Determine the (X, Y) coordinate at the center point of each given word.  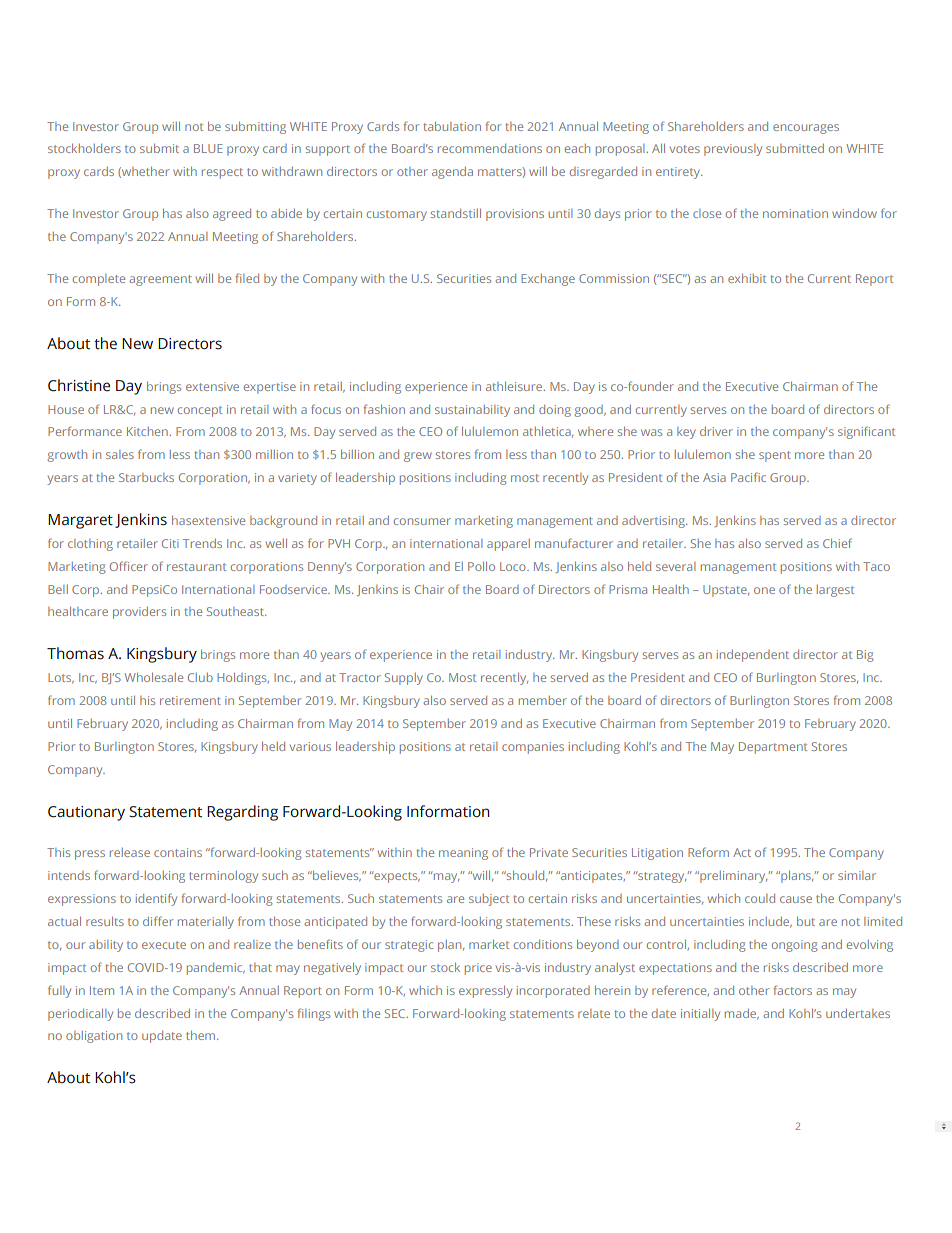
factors (793, 990)
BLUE (208, 148)
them (202, 1035)
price (478, 969)
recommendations (490, 148)
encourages (806, 129)
